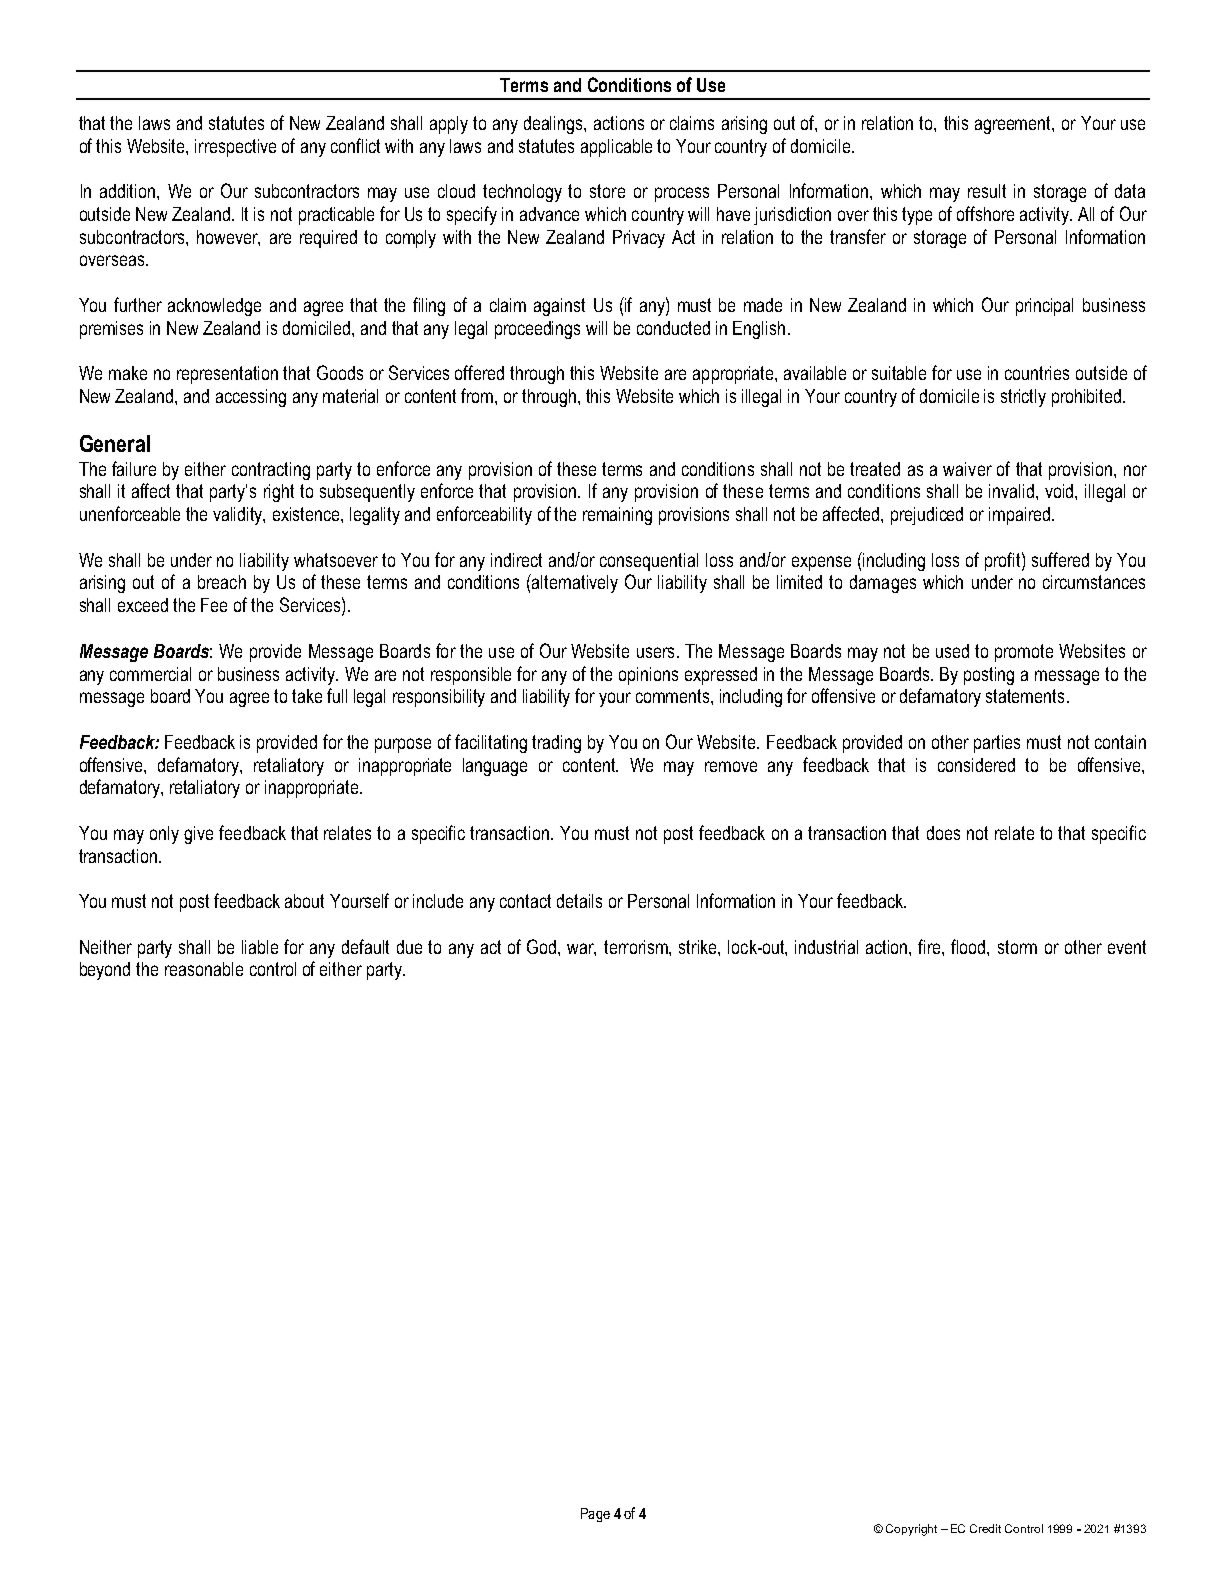  What do you see at coordinates (204, 969) in the page?
I see `reasonable` at bounding box center [204, 969].
